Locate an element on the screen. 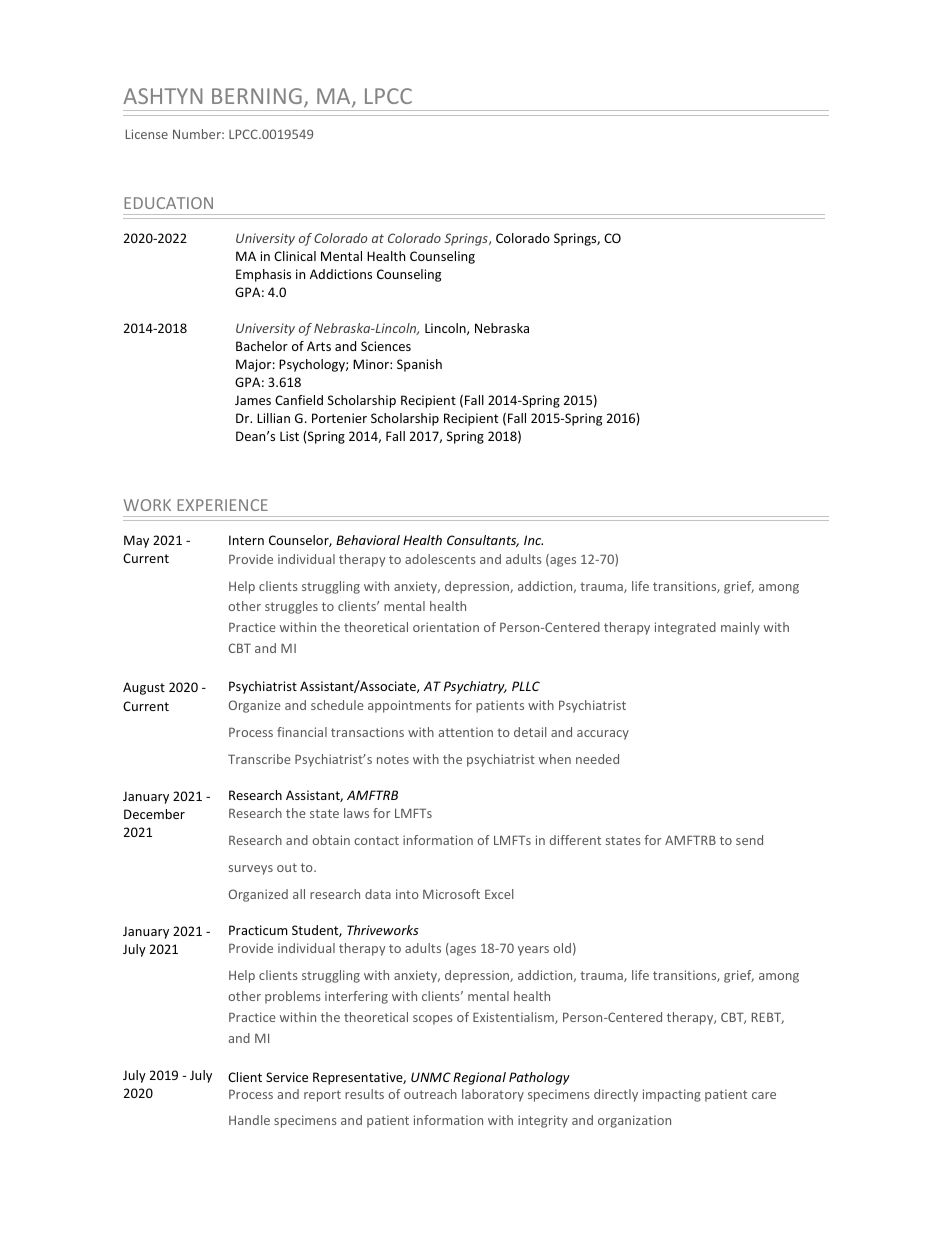  EDUCATION is located at coordinates (168, 203).
